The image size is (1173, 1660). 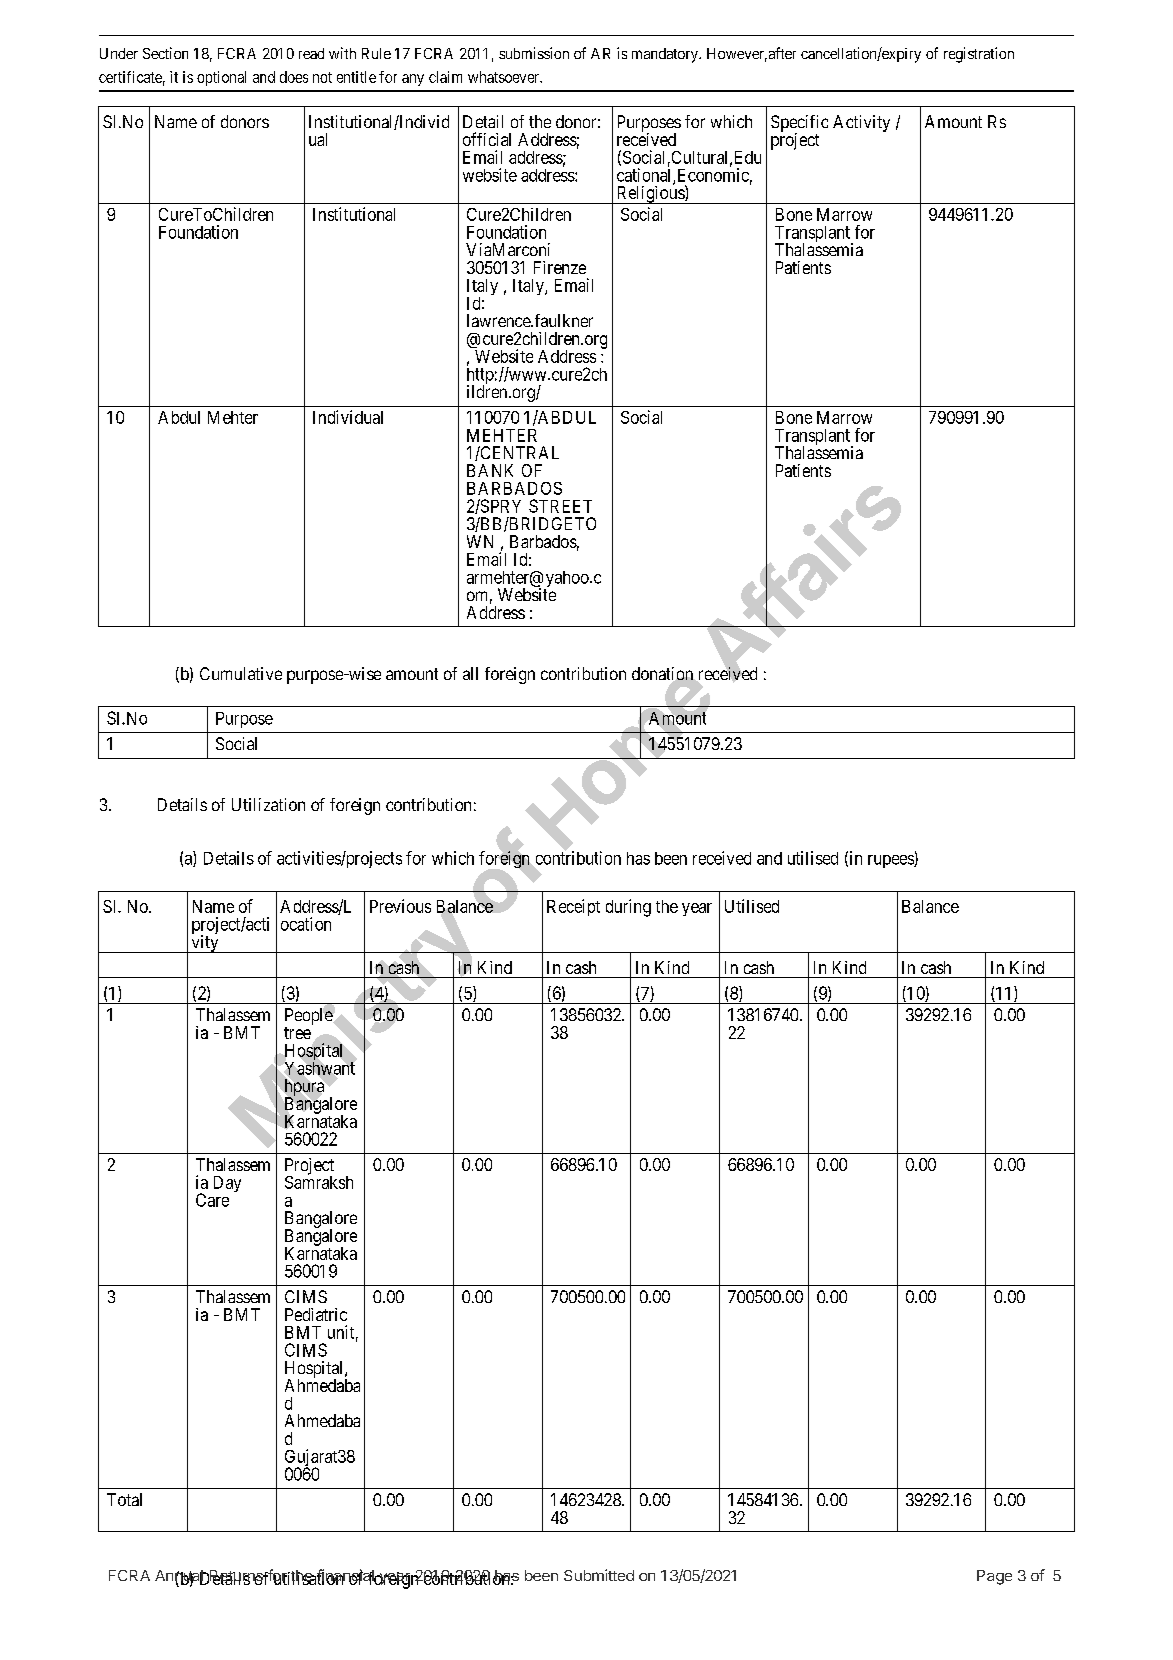 What do you see at coordinates (799, 124) in the document?
I see `Specific` at bounding box center [799, 124].
